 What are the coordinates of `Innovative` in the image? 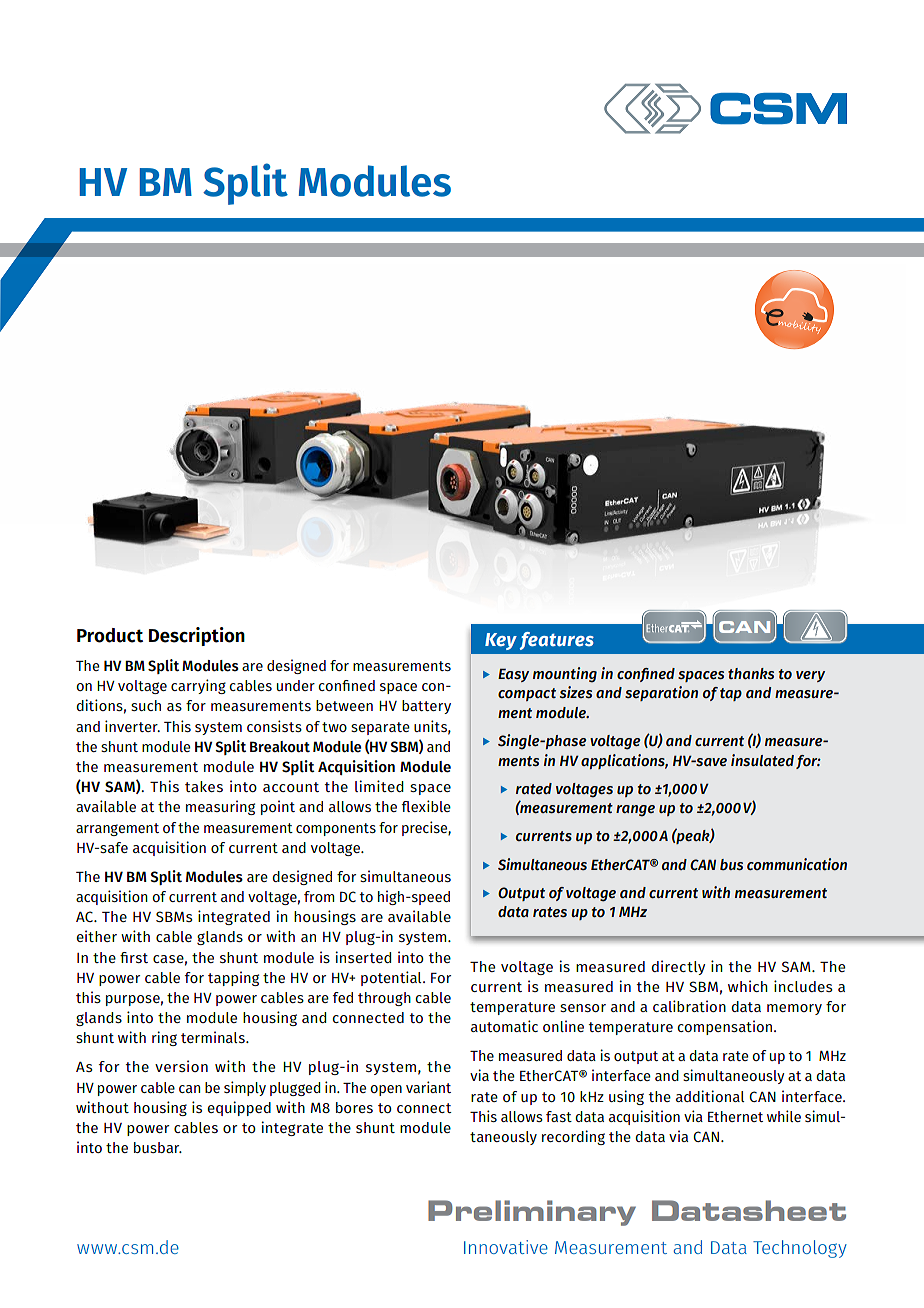 It's located at (506, 1247).
